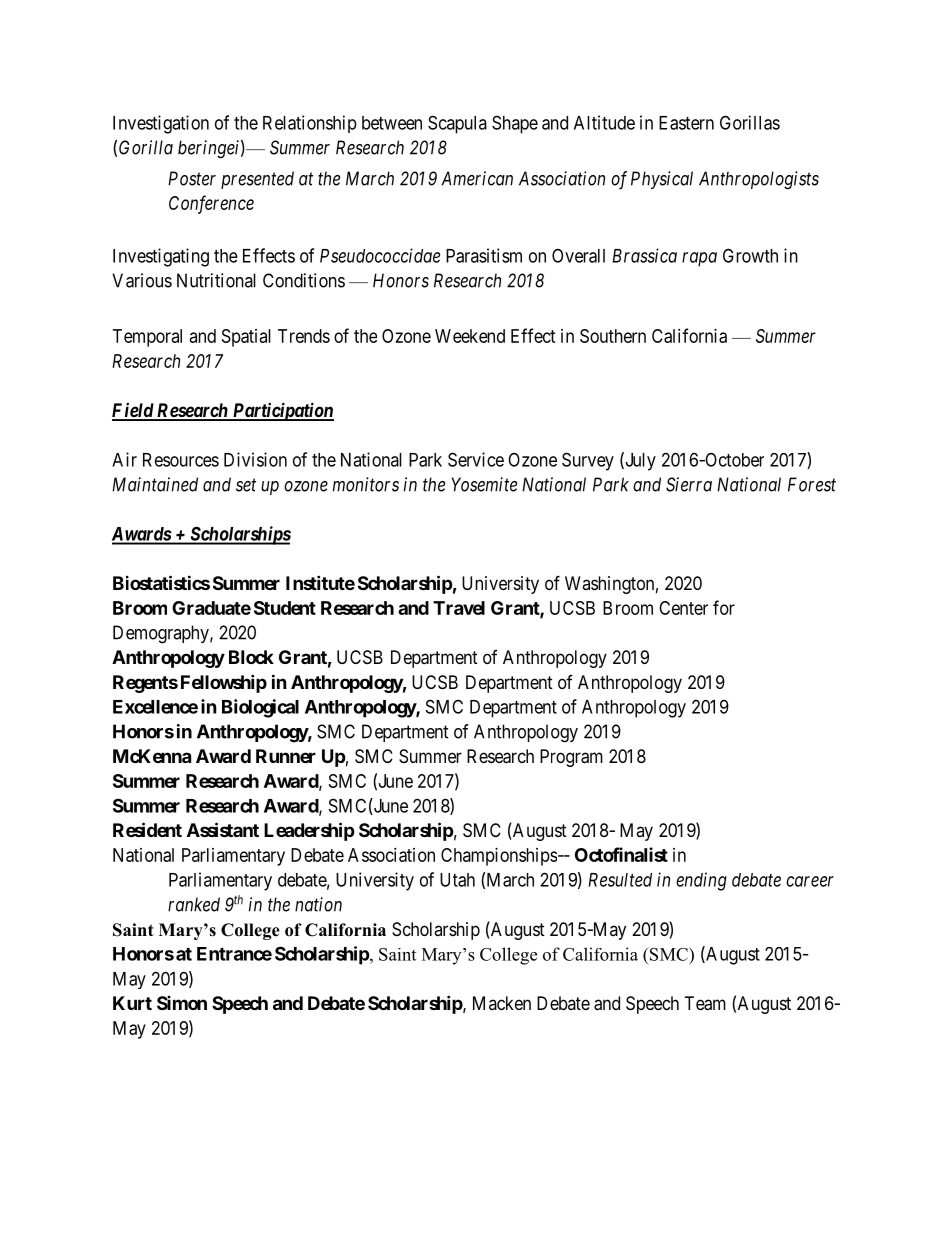  Describe the element at coordinates (683, 608) in the image. I see `Center` at that location.
